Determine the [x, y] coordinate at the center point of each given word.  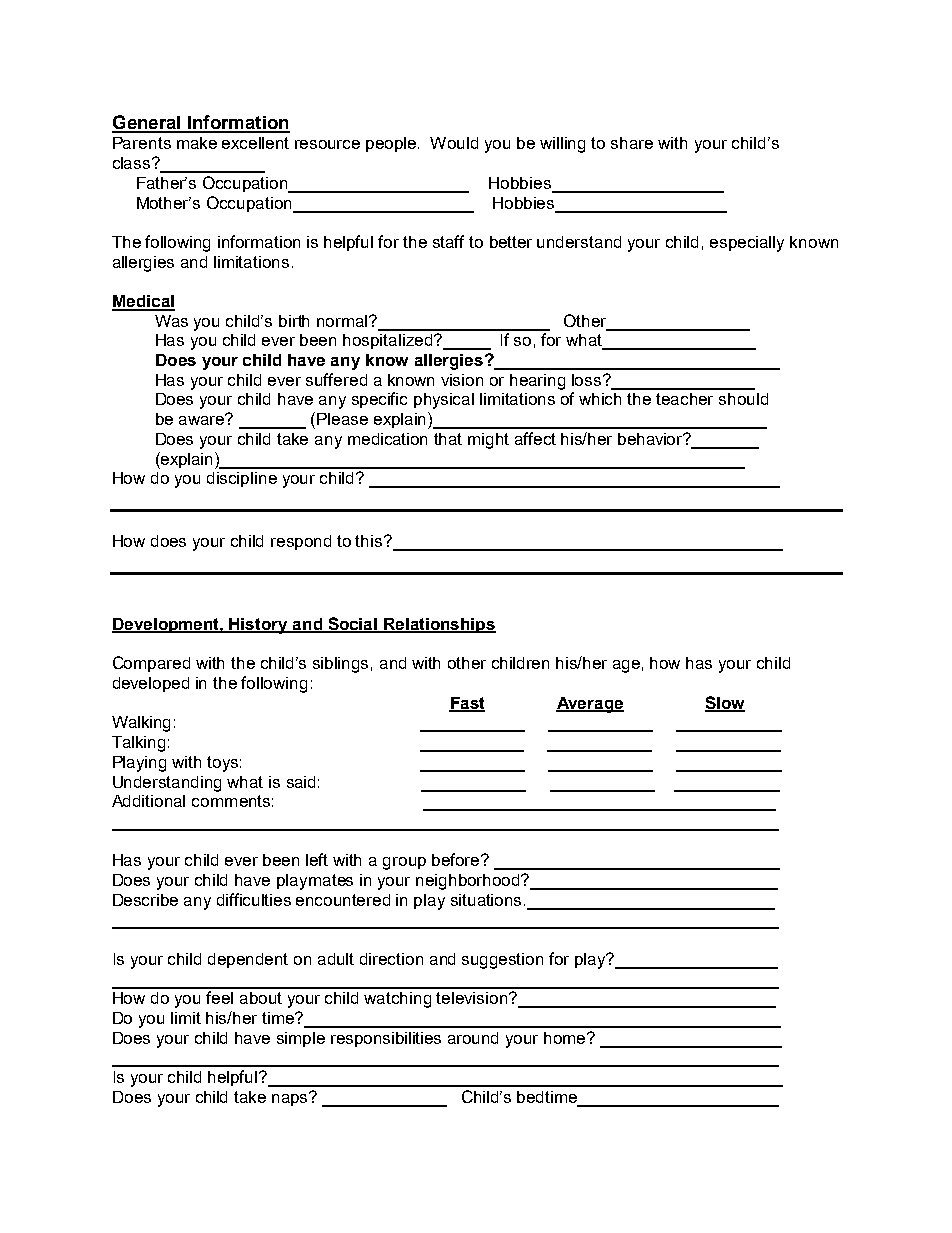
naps [291, 1098]
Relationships [439, 625]
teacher [684, 399]
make [197, 143]
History [259, 626]
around [473, 1038]
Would [454, 143]
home [566, 1038]
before [457, 859]
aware [203, 419]
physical [444, 401]
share [632, 143]
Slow [725, 703]
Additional [148, 801]
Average [590, 705]
